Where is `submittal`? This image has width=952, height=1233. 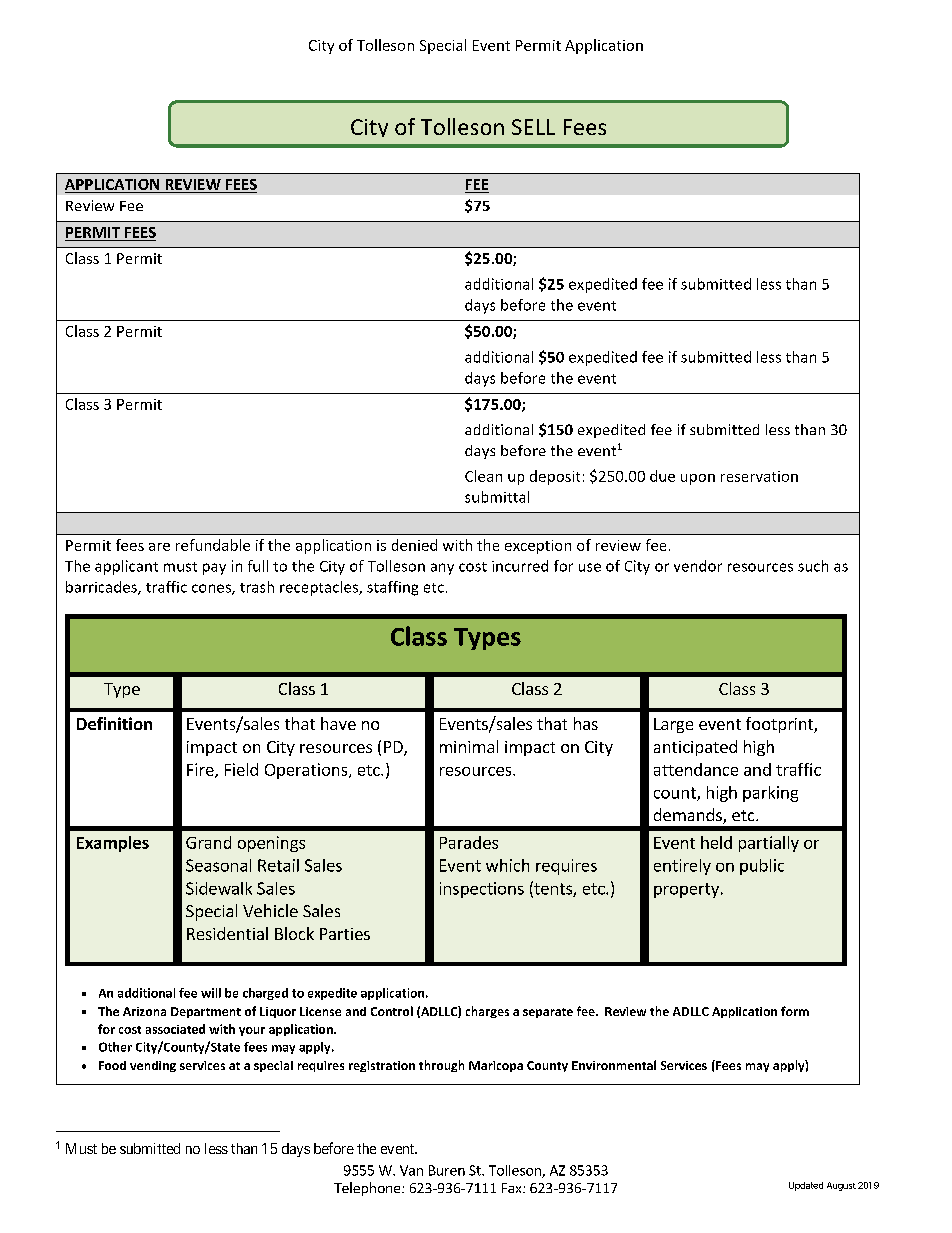
submittal is located at coordinates (497, 497).
